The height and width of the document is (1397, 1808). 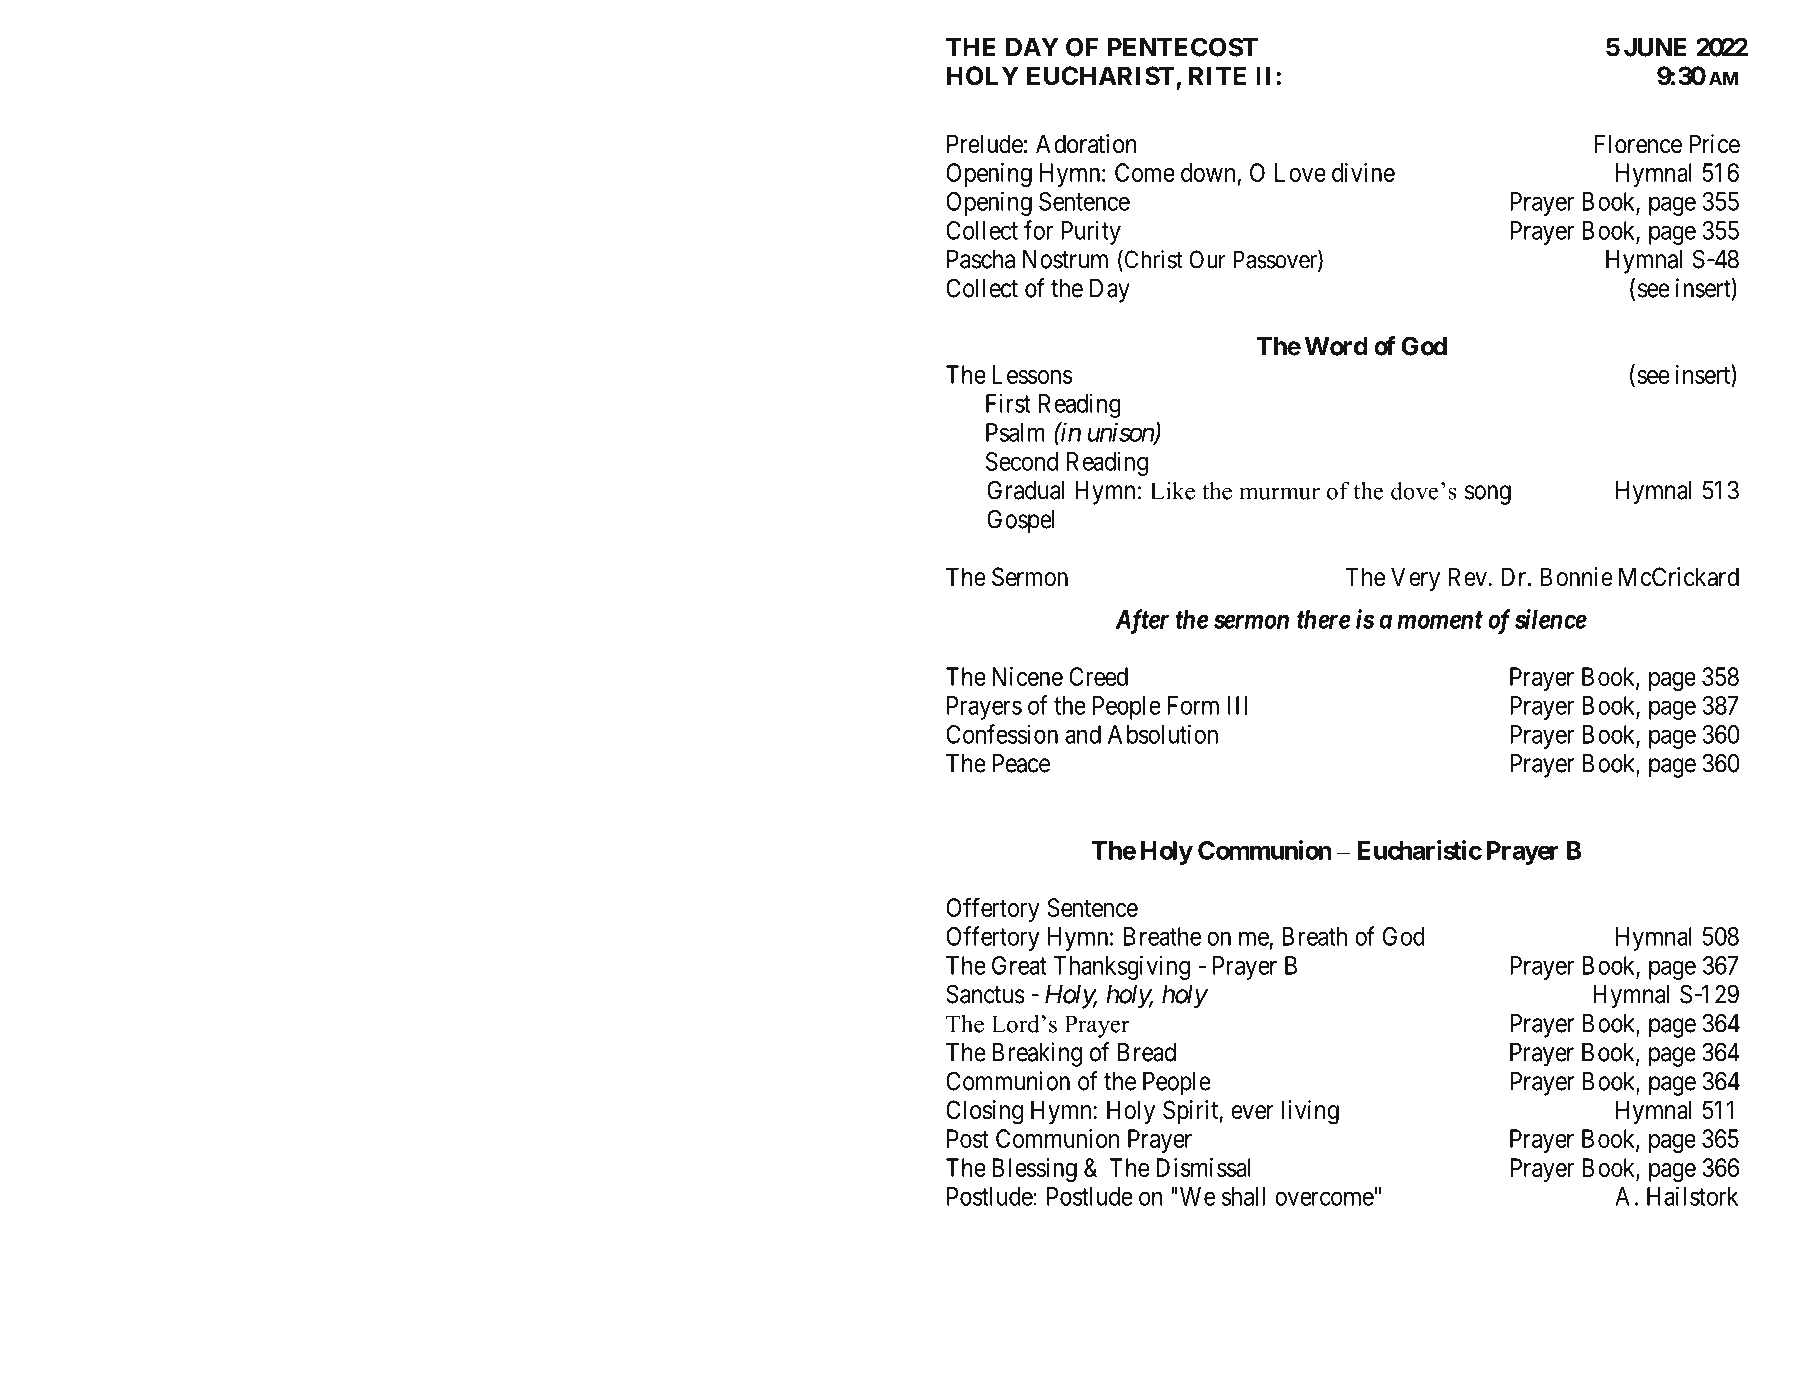 What do you see at coordinates (1363, 172) in the document?
I see `divine` at bounding box center [1363, 172].
